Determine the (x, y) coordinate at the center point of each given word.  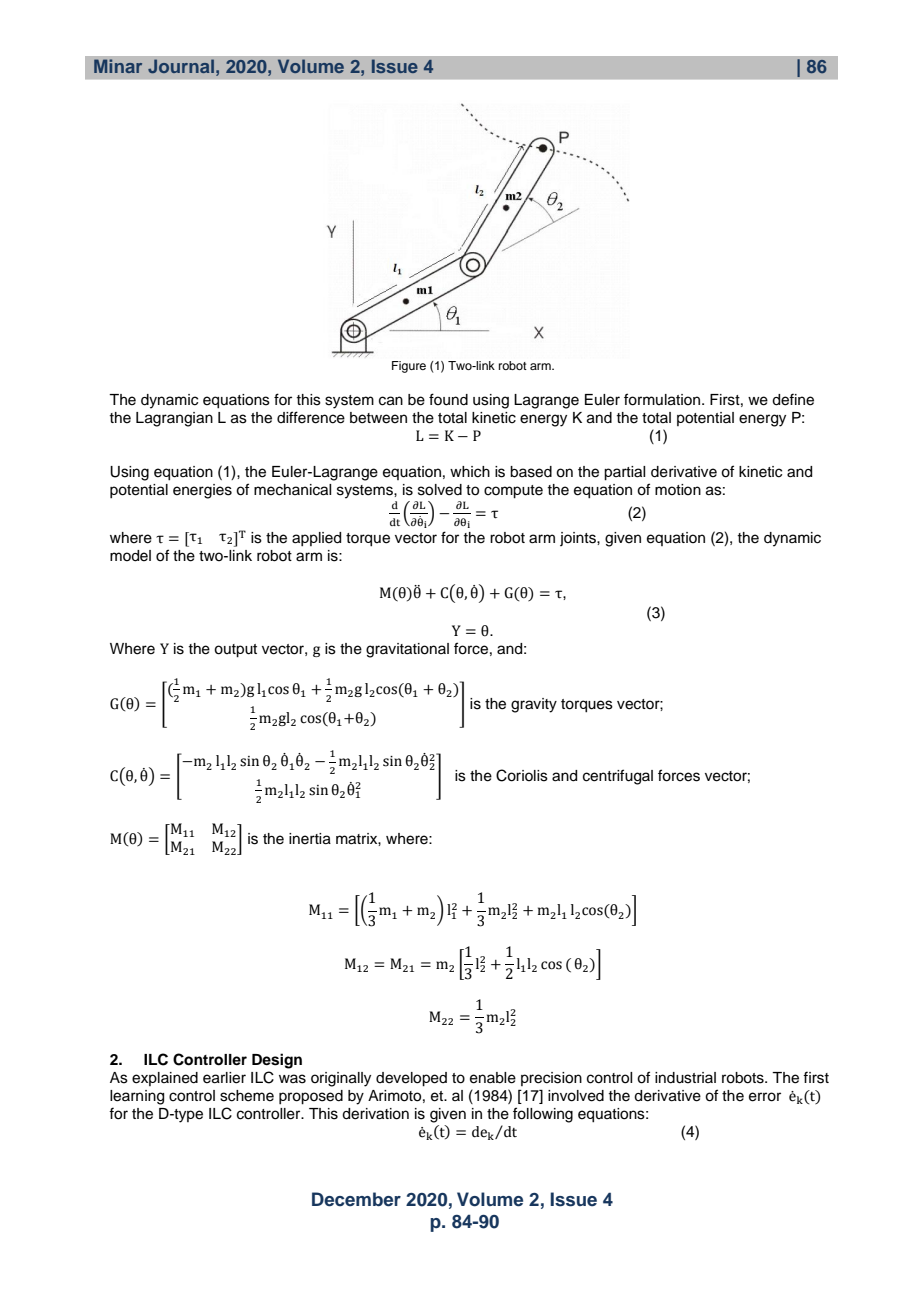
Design (277, 1061)
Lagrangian (174, 419)
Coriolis (522, 775)
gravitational (407, 650)
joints (579, 539)
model (130, 556)
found (448, 399)
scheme (247, 1096)
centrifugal (618, 777)
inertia (310, 839)
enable (493, 1078)
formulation (663, 399)
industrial (685, 1078)
